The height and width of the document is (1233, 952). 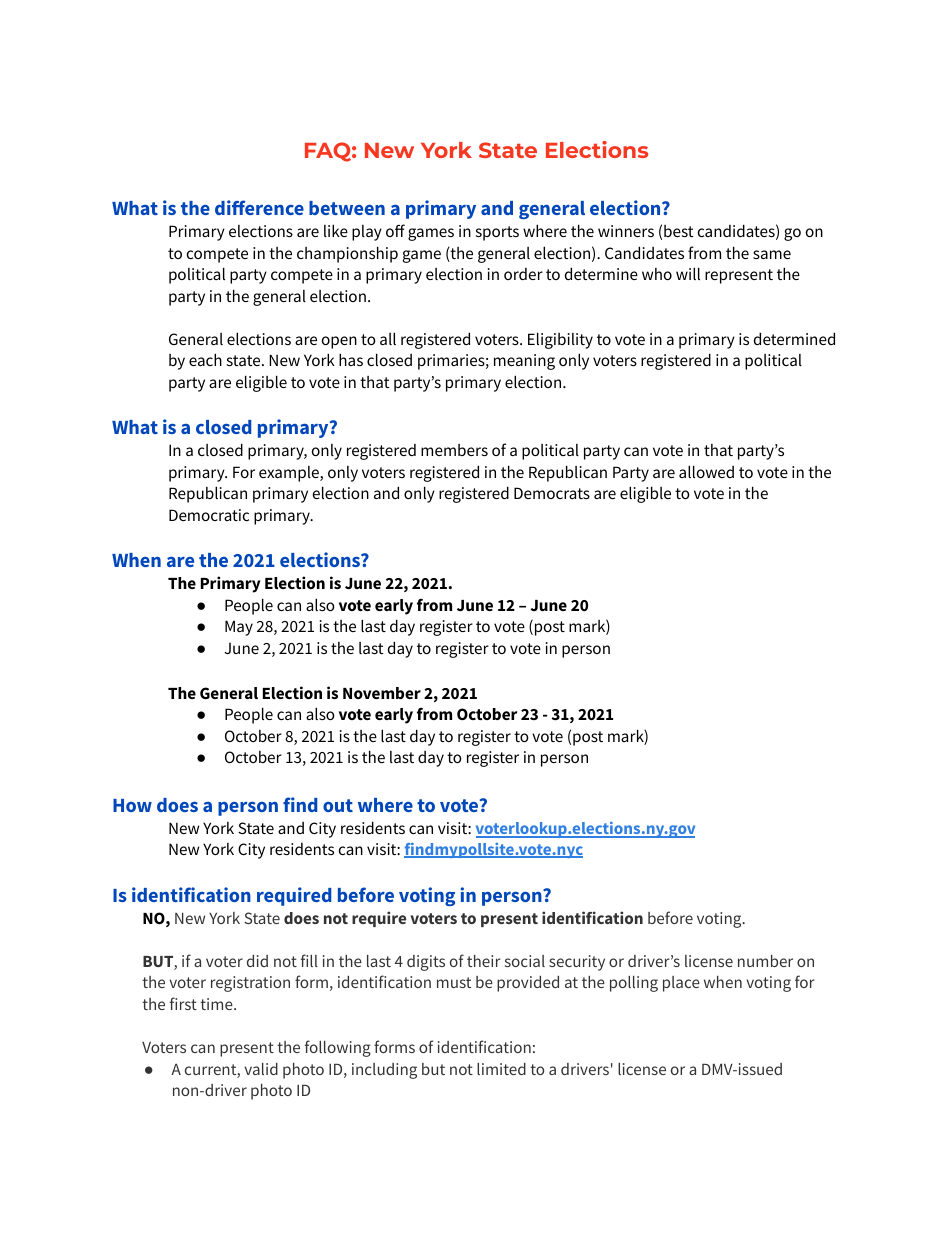 I want to click on How, so click(x=132, y=805).
